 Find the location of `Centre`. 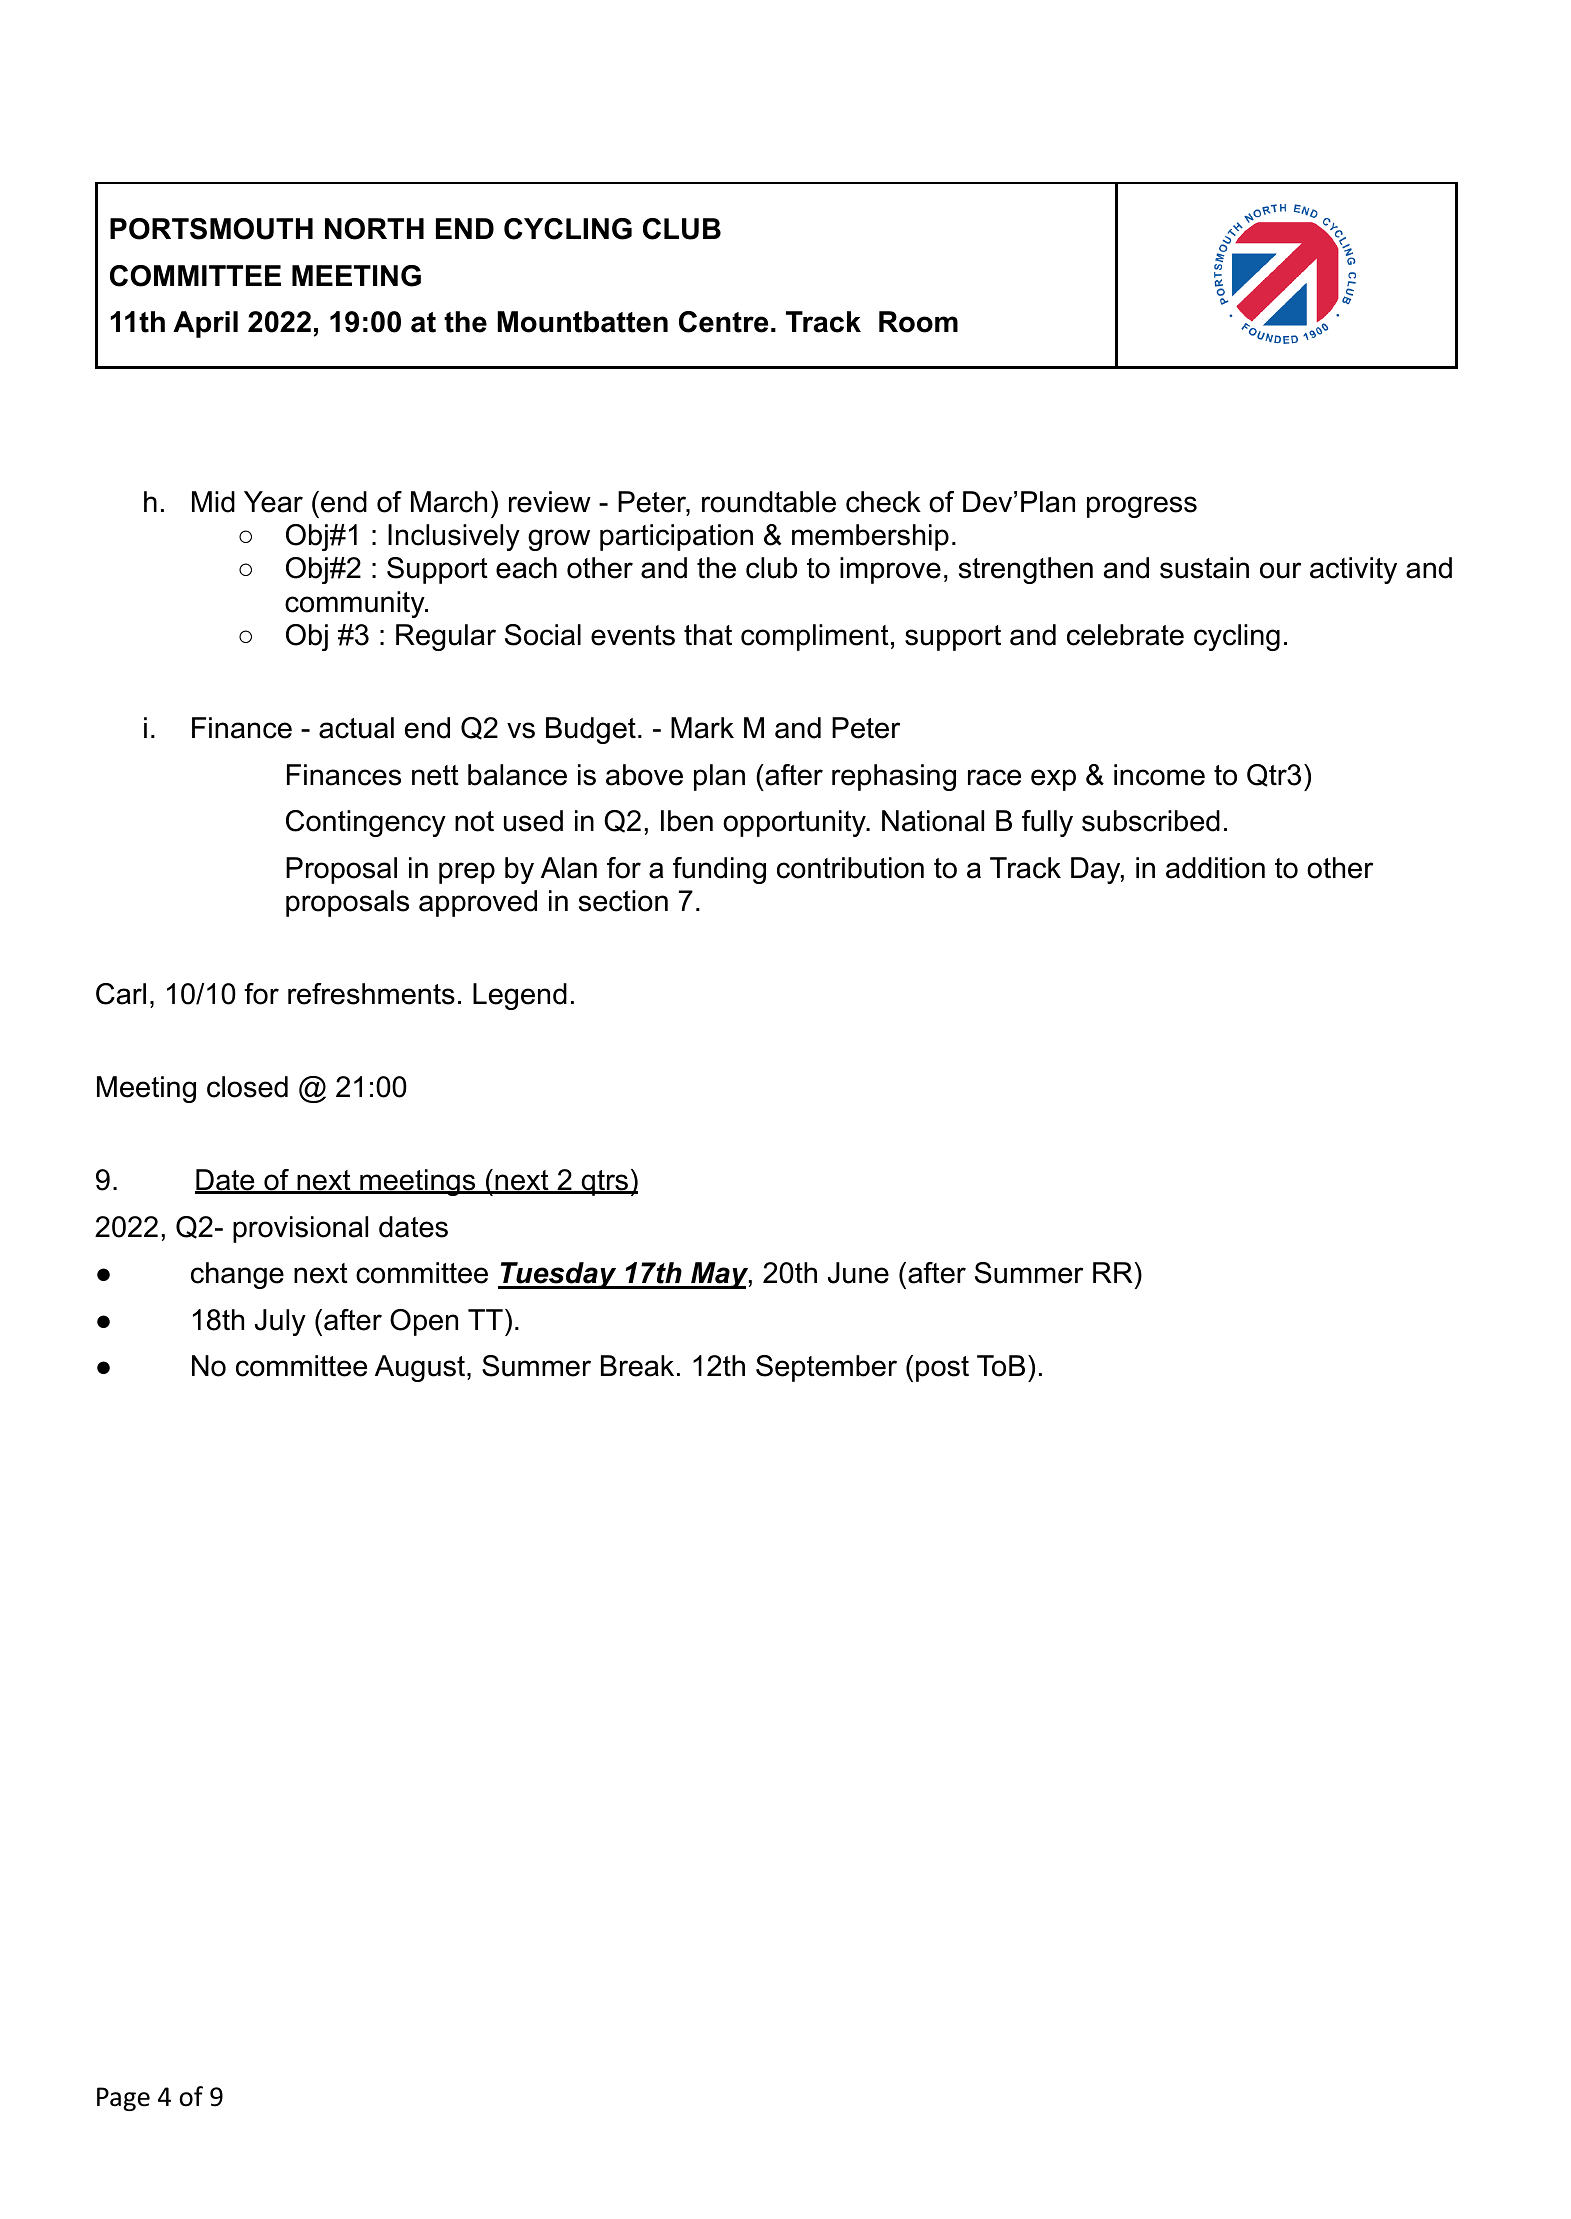

Centre is located at coordinates (723, 322).
